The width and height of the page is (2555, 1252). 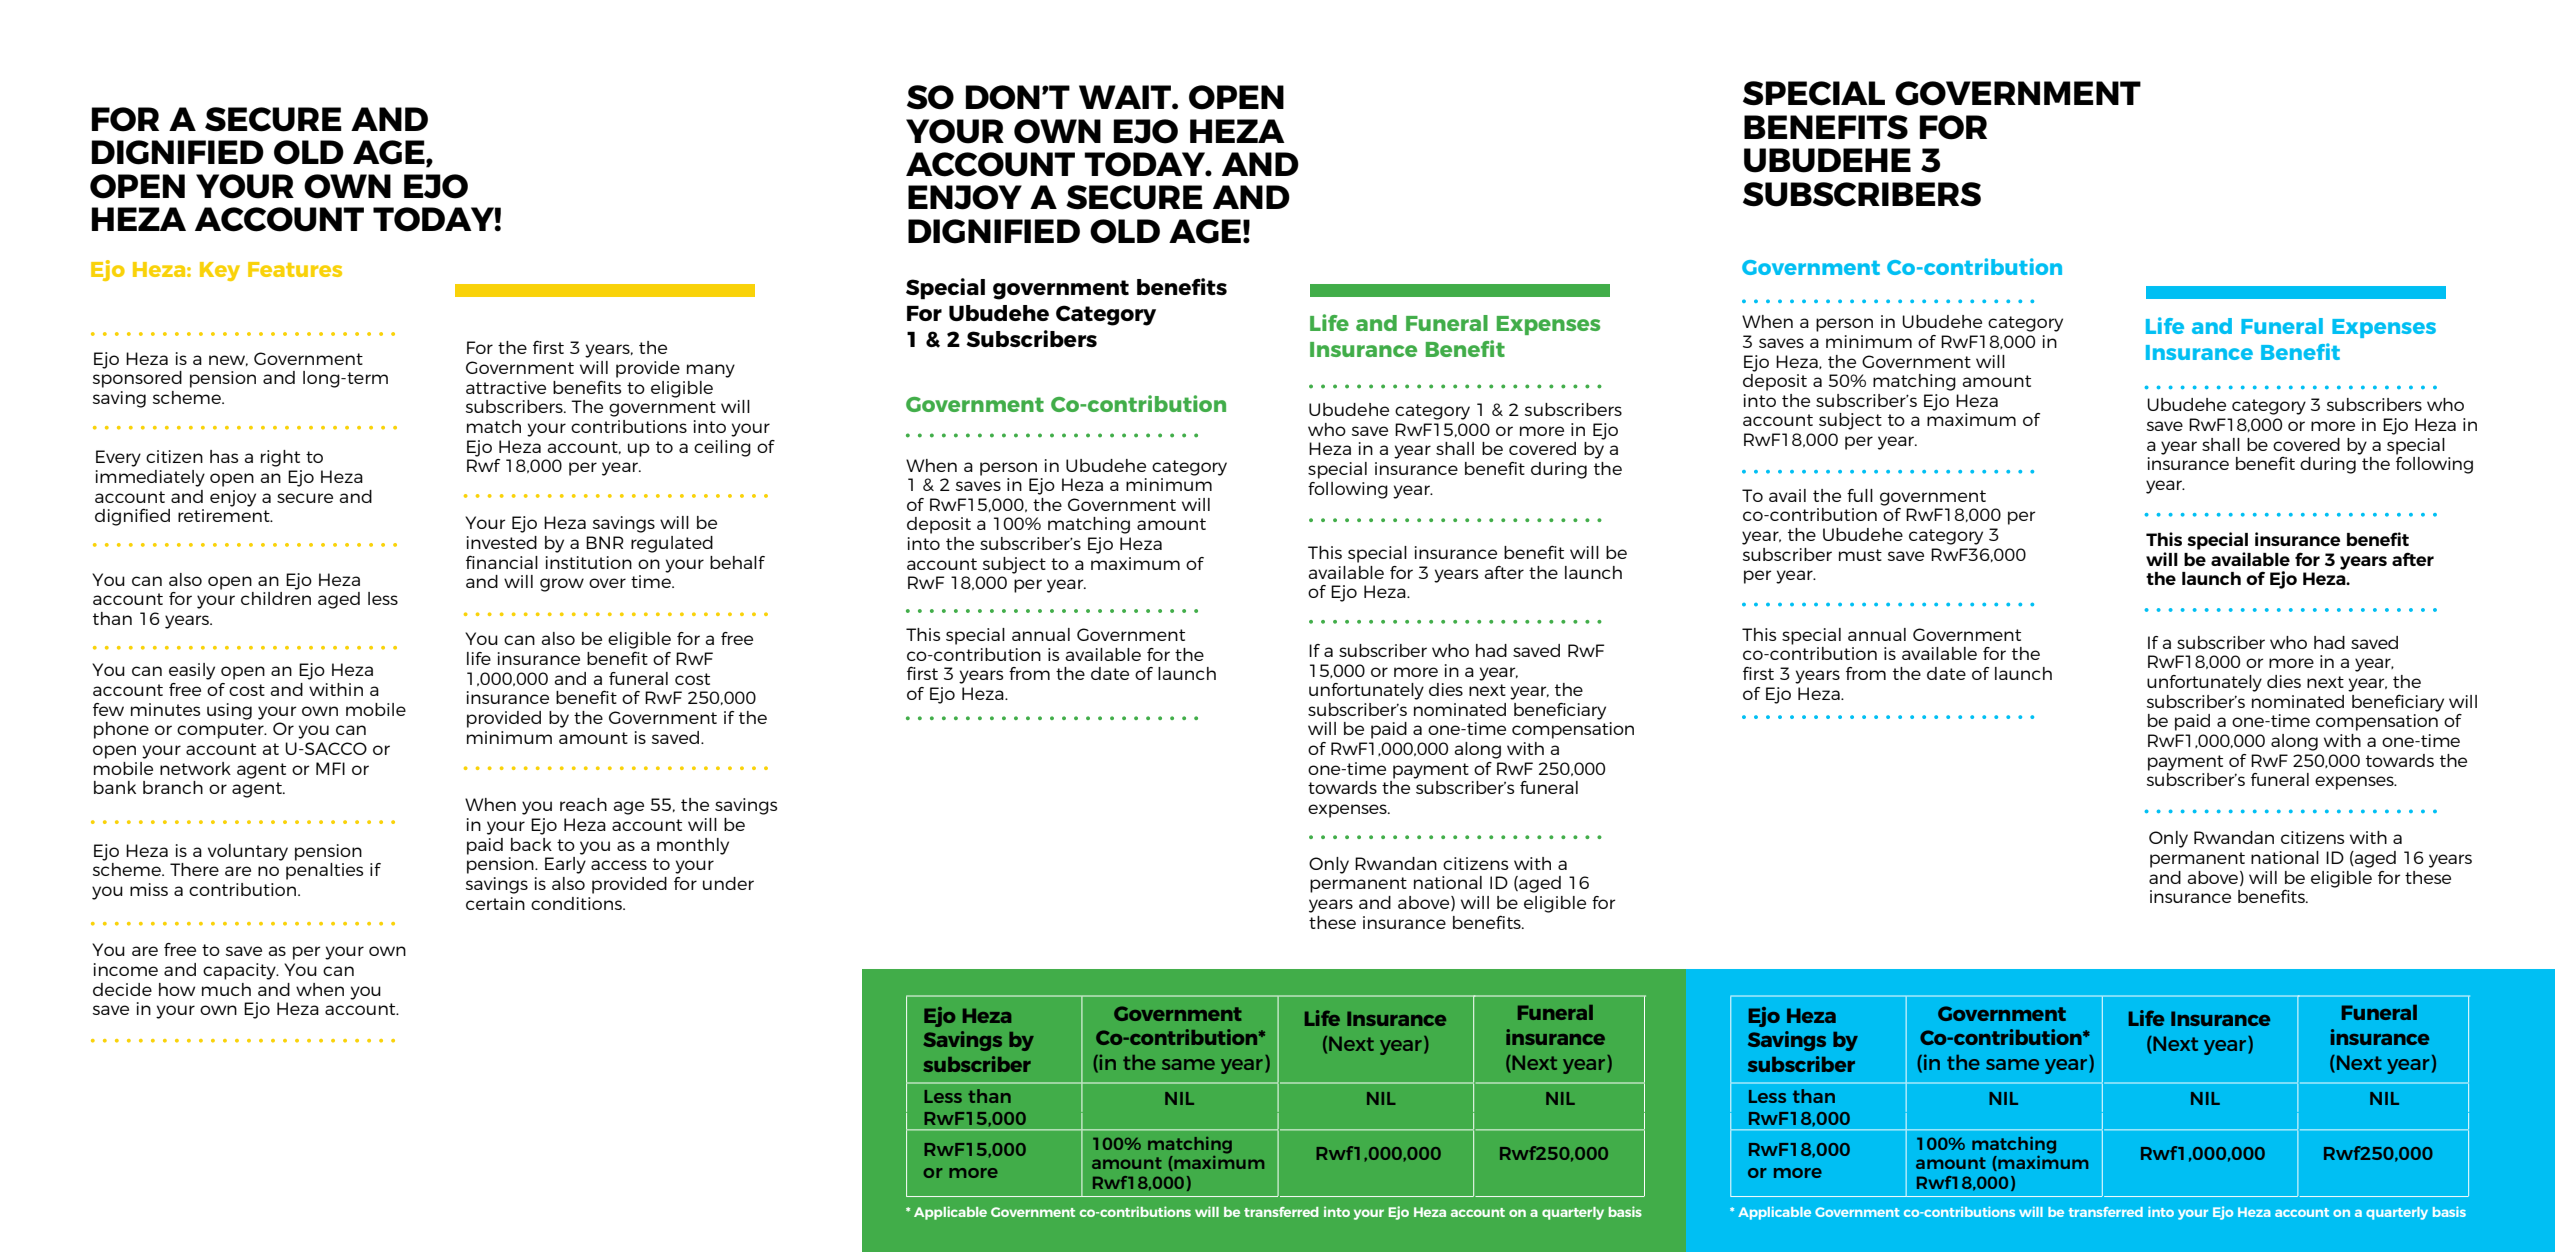 I want to click on capacity, so click(x=240, y=971).
